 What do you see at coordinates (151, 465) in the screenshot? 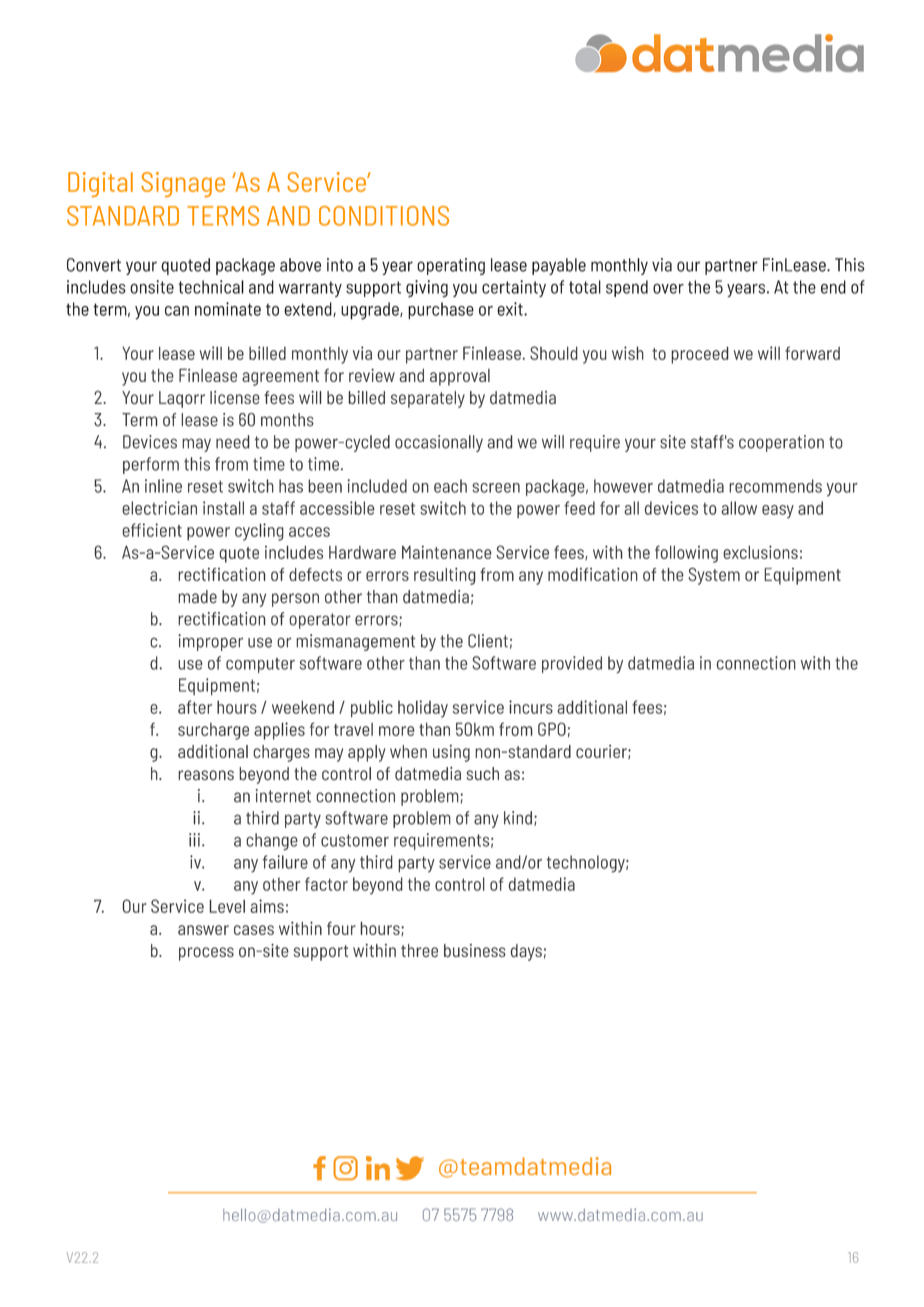
I see `perform` at bounding box center [151, 465].
